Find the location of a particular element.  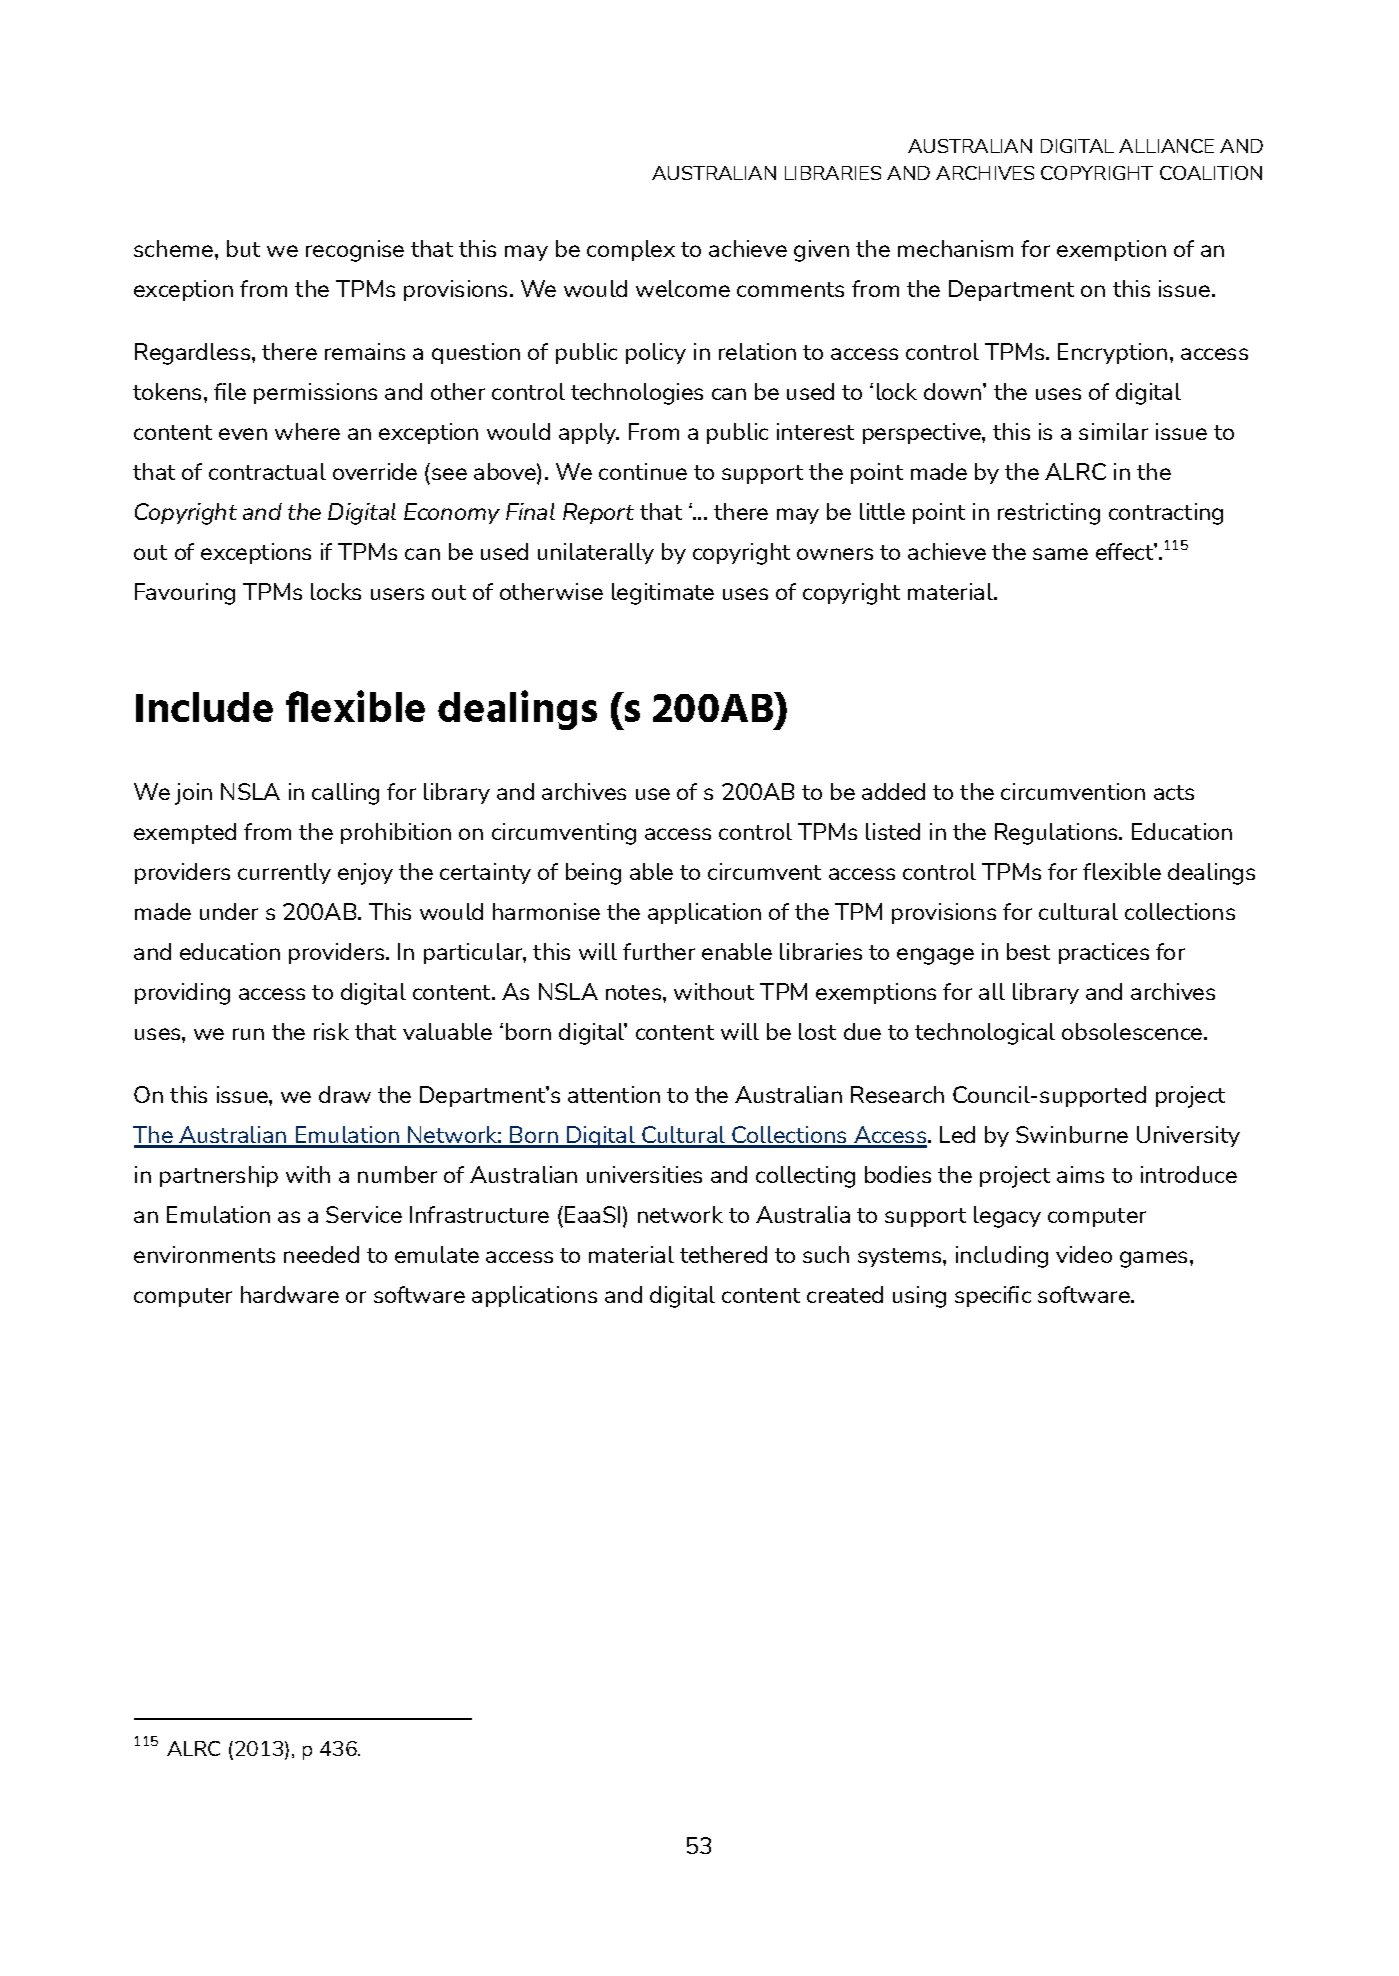

practices is located at coordinates (1104, 953).
